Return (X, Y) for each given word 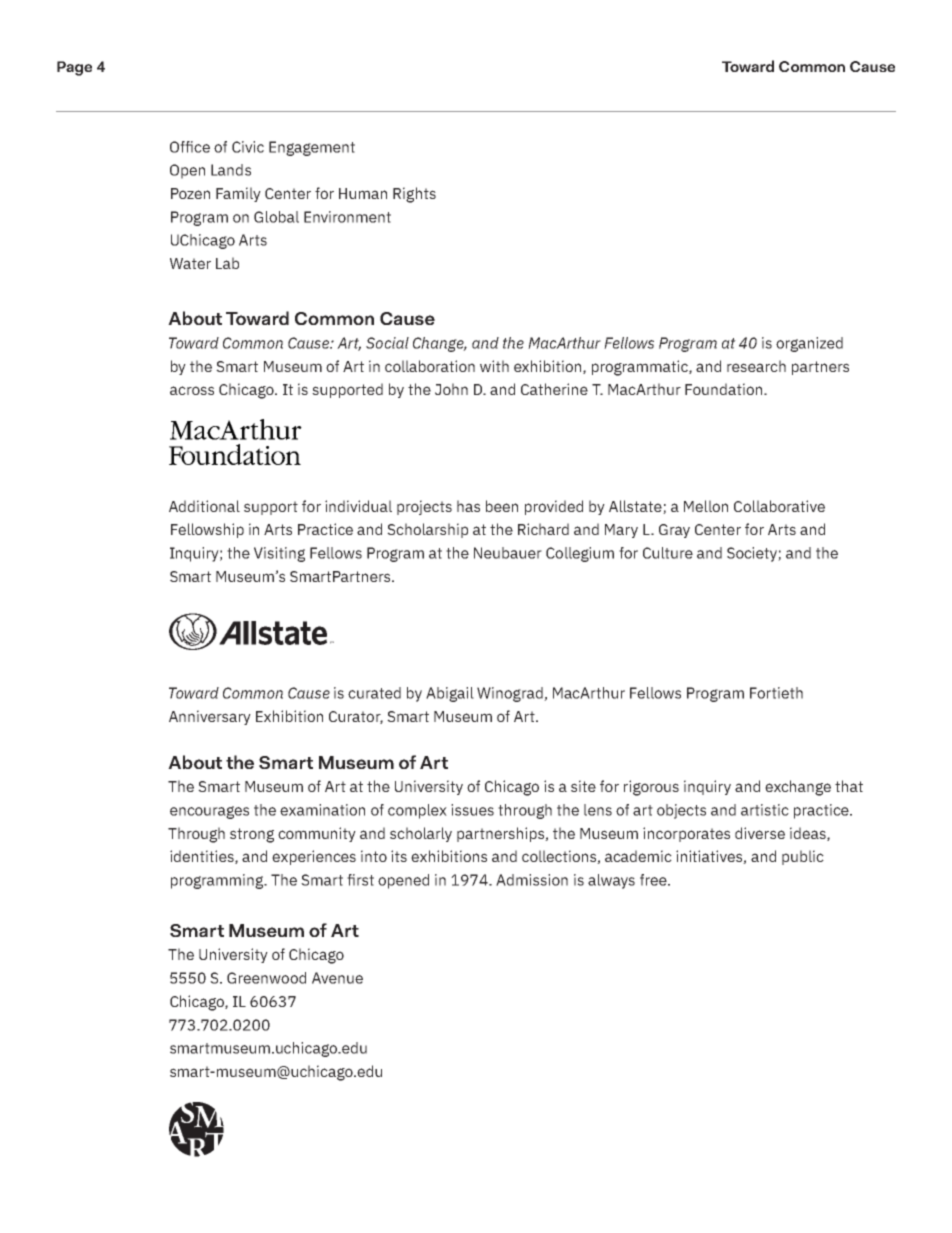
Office (190, 147)
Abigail (450, 694)
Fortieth (776, 693)
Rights (414, 195)
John (451, 389)
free (654, 880)
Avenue (337, 978)
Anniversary (210, 717)
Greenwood (266, 978)
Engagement (312, 148)
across (192, 390)
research (756, 366)
